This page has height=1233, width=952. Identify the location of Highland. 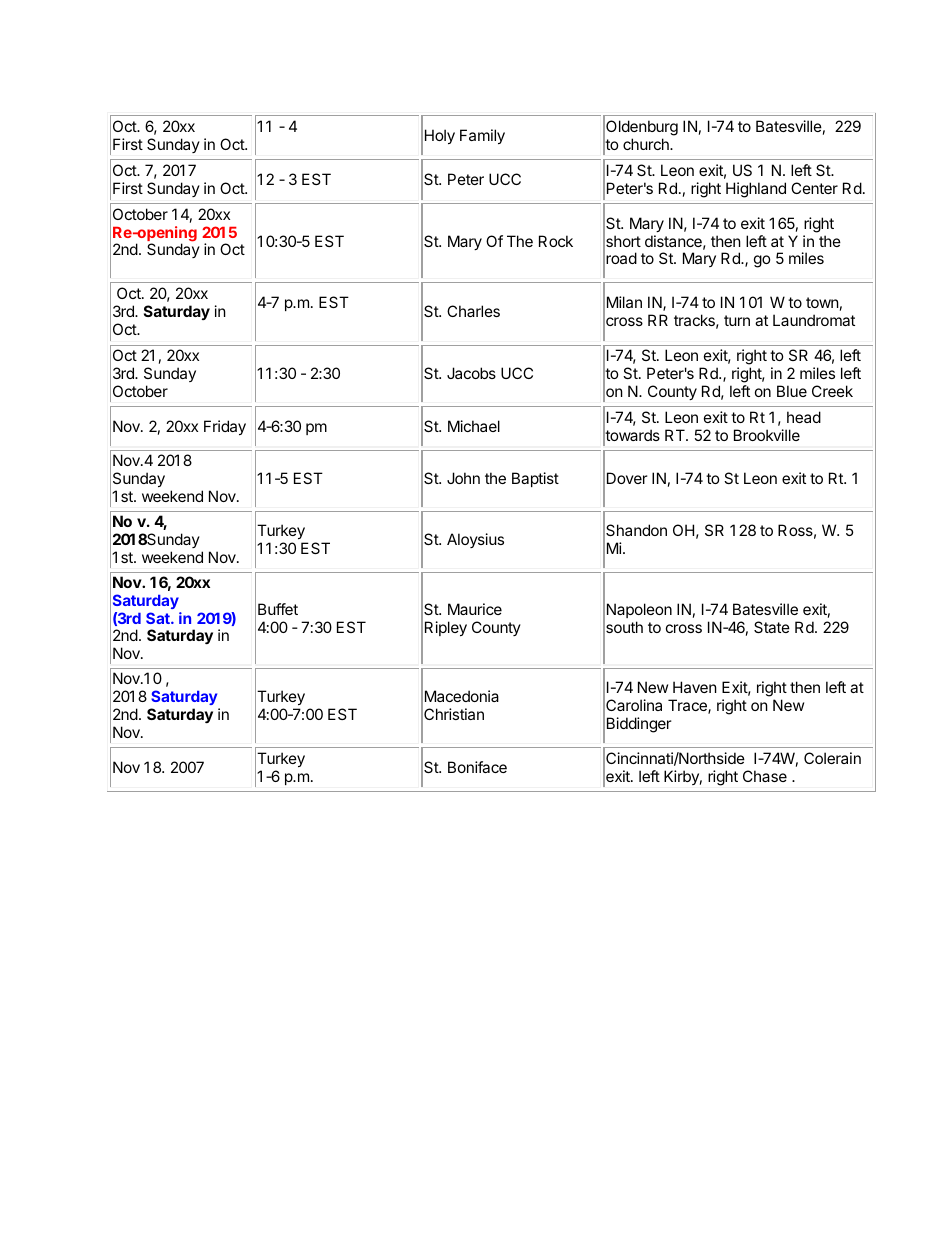
(756, 190).
